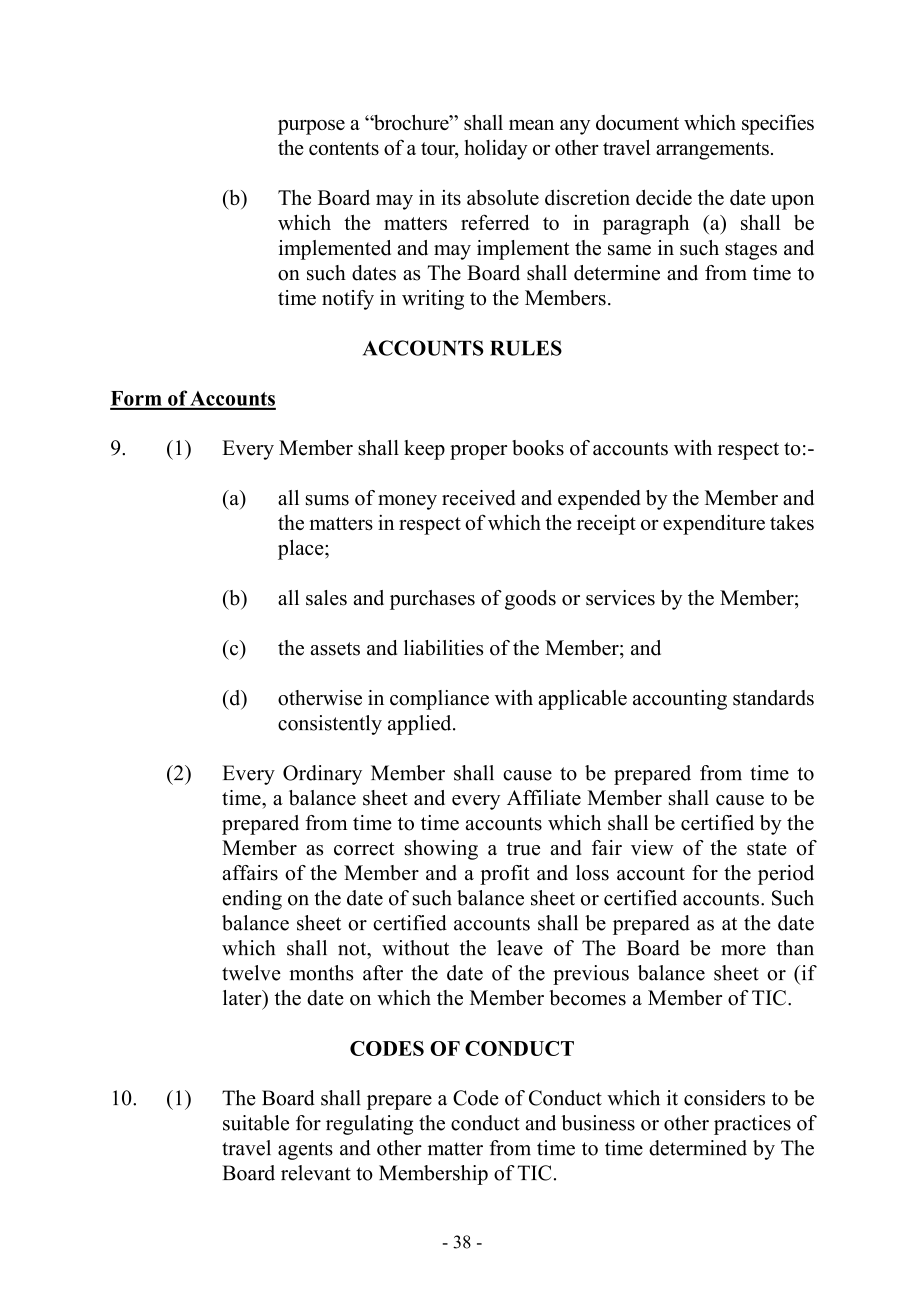 This page has width=924, height=1308. What do you see at coordinates (496, 150) in the page?
I see `holiday` at bounding box center [496, 150].
